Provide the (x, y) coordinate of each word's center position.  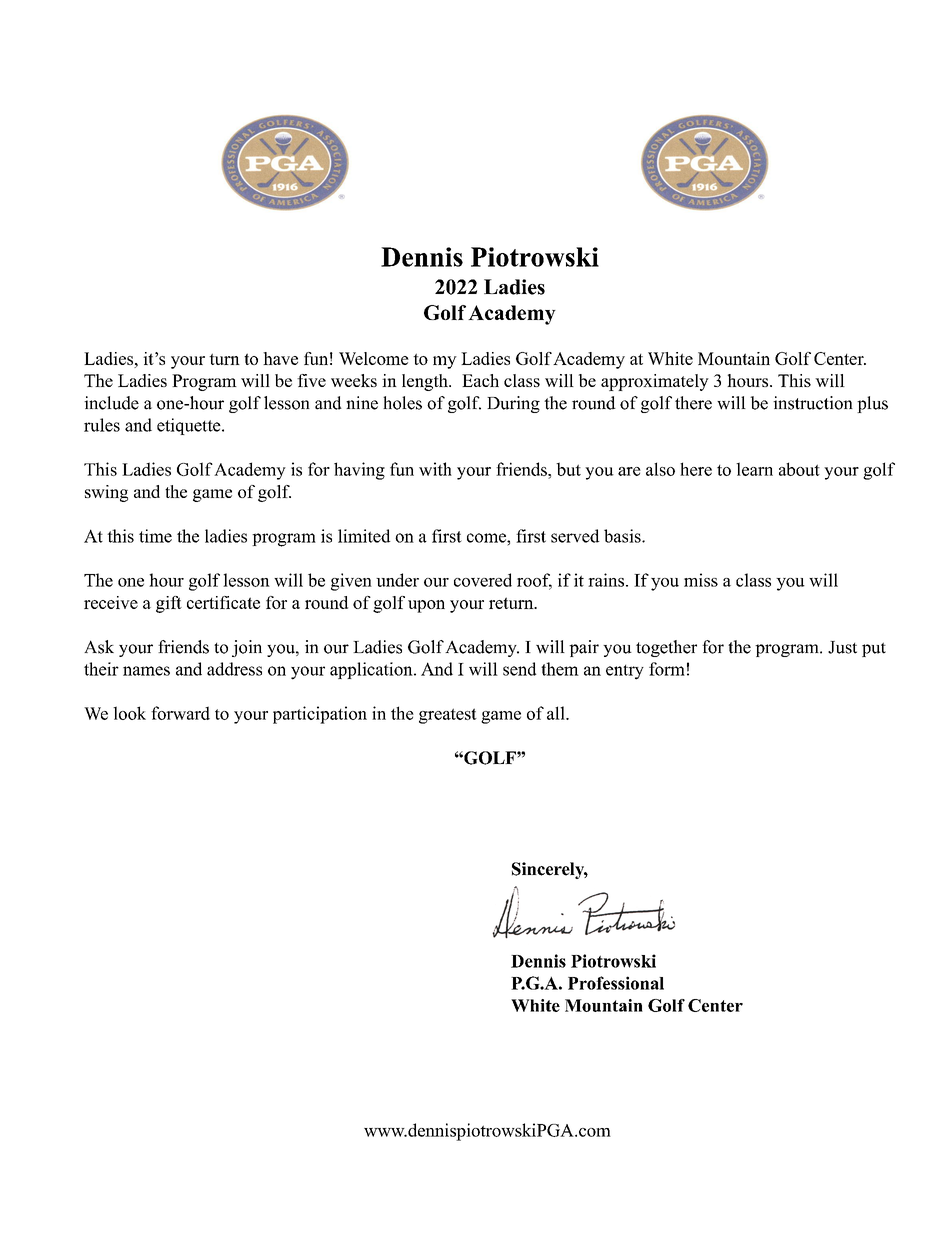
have (280, 358)
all (557, 713)
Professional (616, 983)
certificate (223, 602)
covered (483, 580)
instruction (813, 403)
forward (180, 713)
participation (320, 715)
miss (701, 580)
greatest (448, 716)
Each (480, 380)
